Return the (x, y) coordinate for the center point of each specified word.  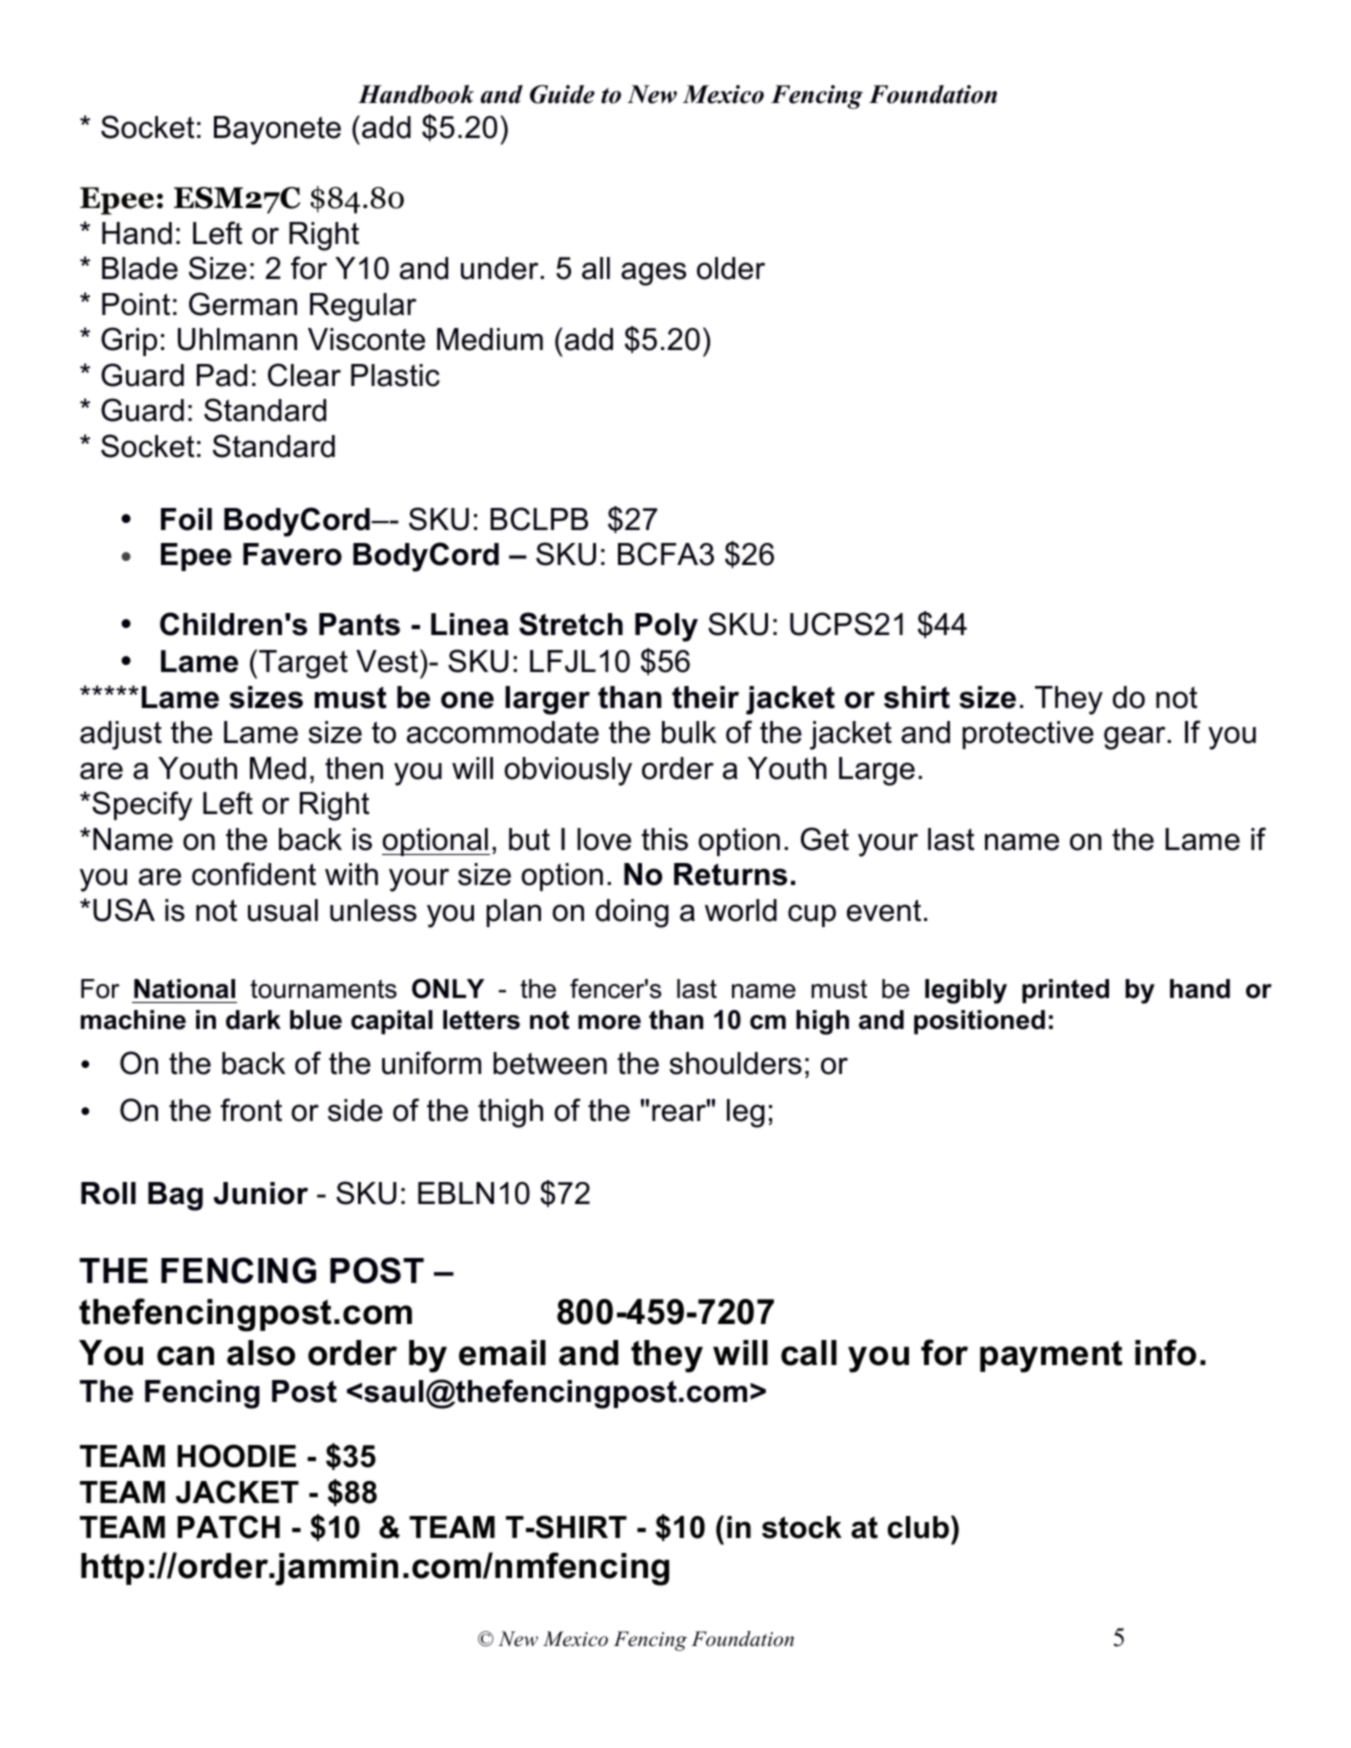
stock (802, 1527)
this (664, 839)
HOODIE (236, 1456)
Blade (140, 268)
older (731, 268)
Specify (142, 806)
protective (1028, 735)
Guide (562, 94)
